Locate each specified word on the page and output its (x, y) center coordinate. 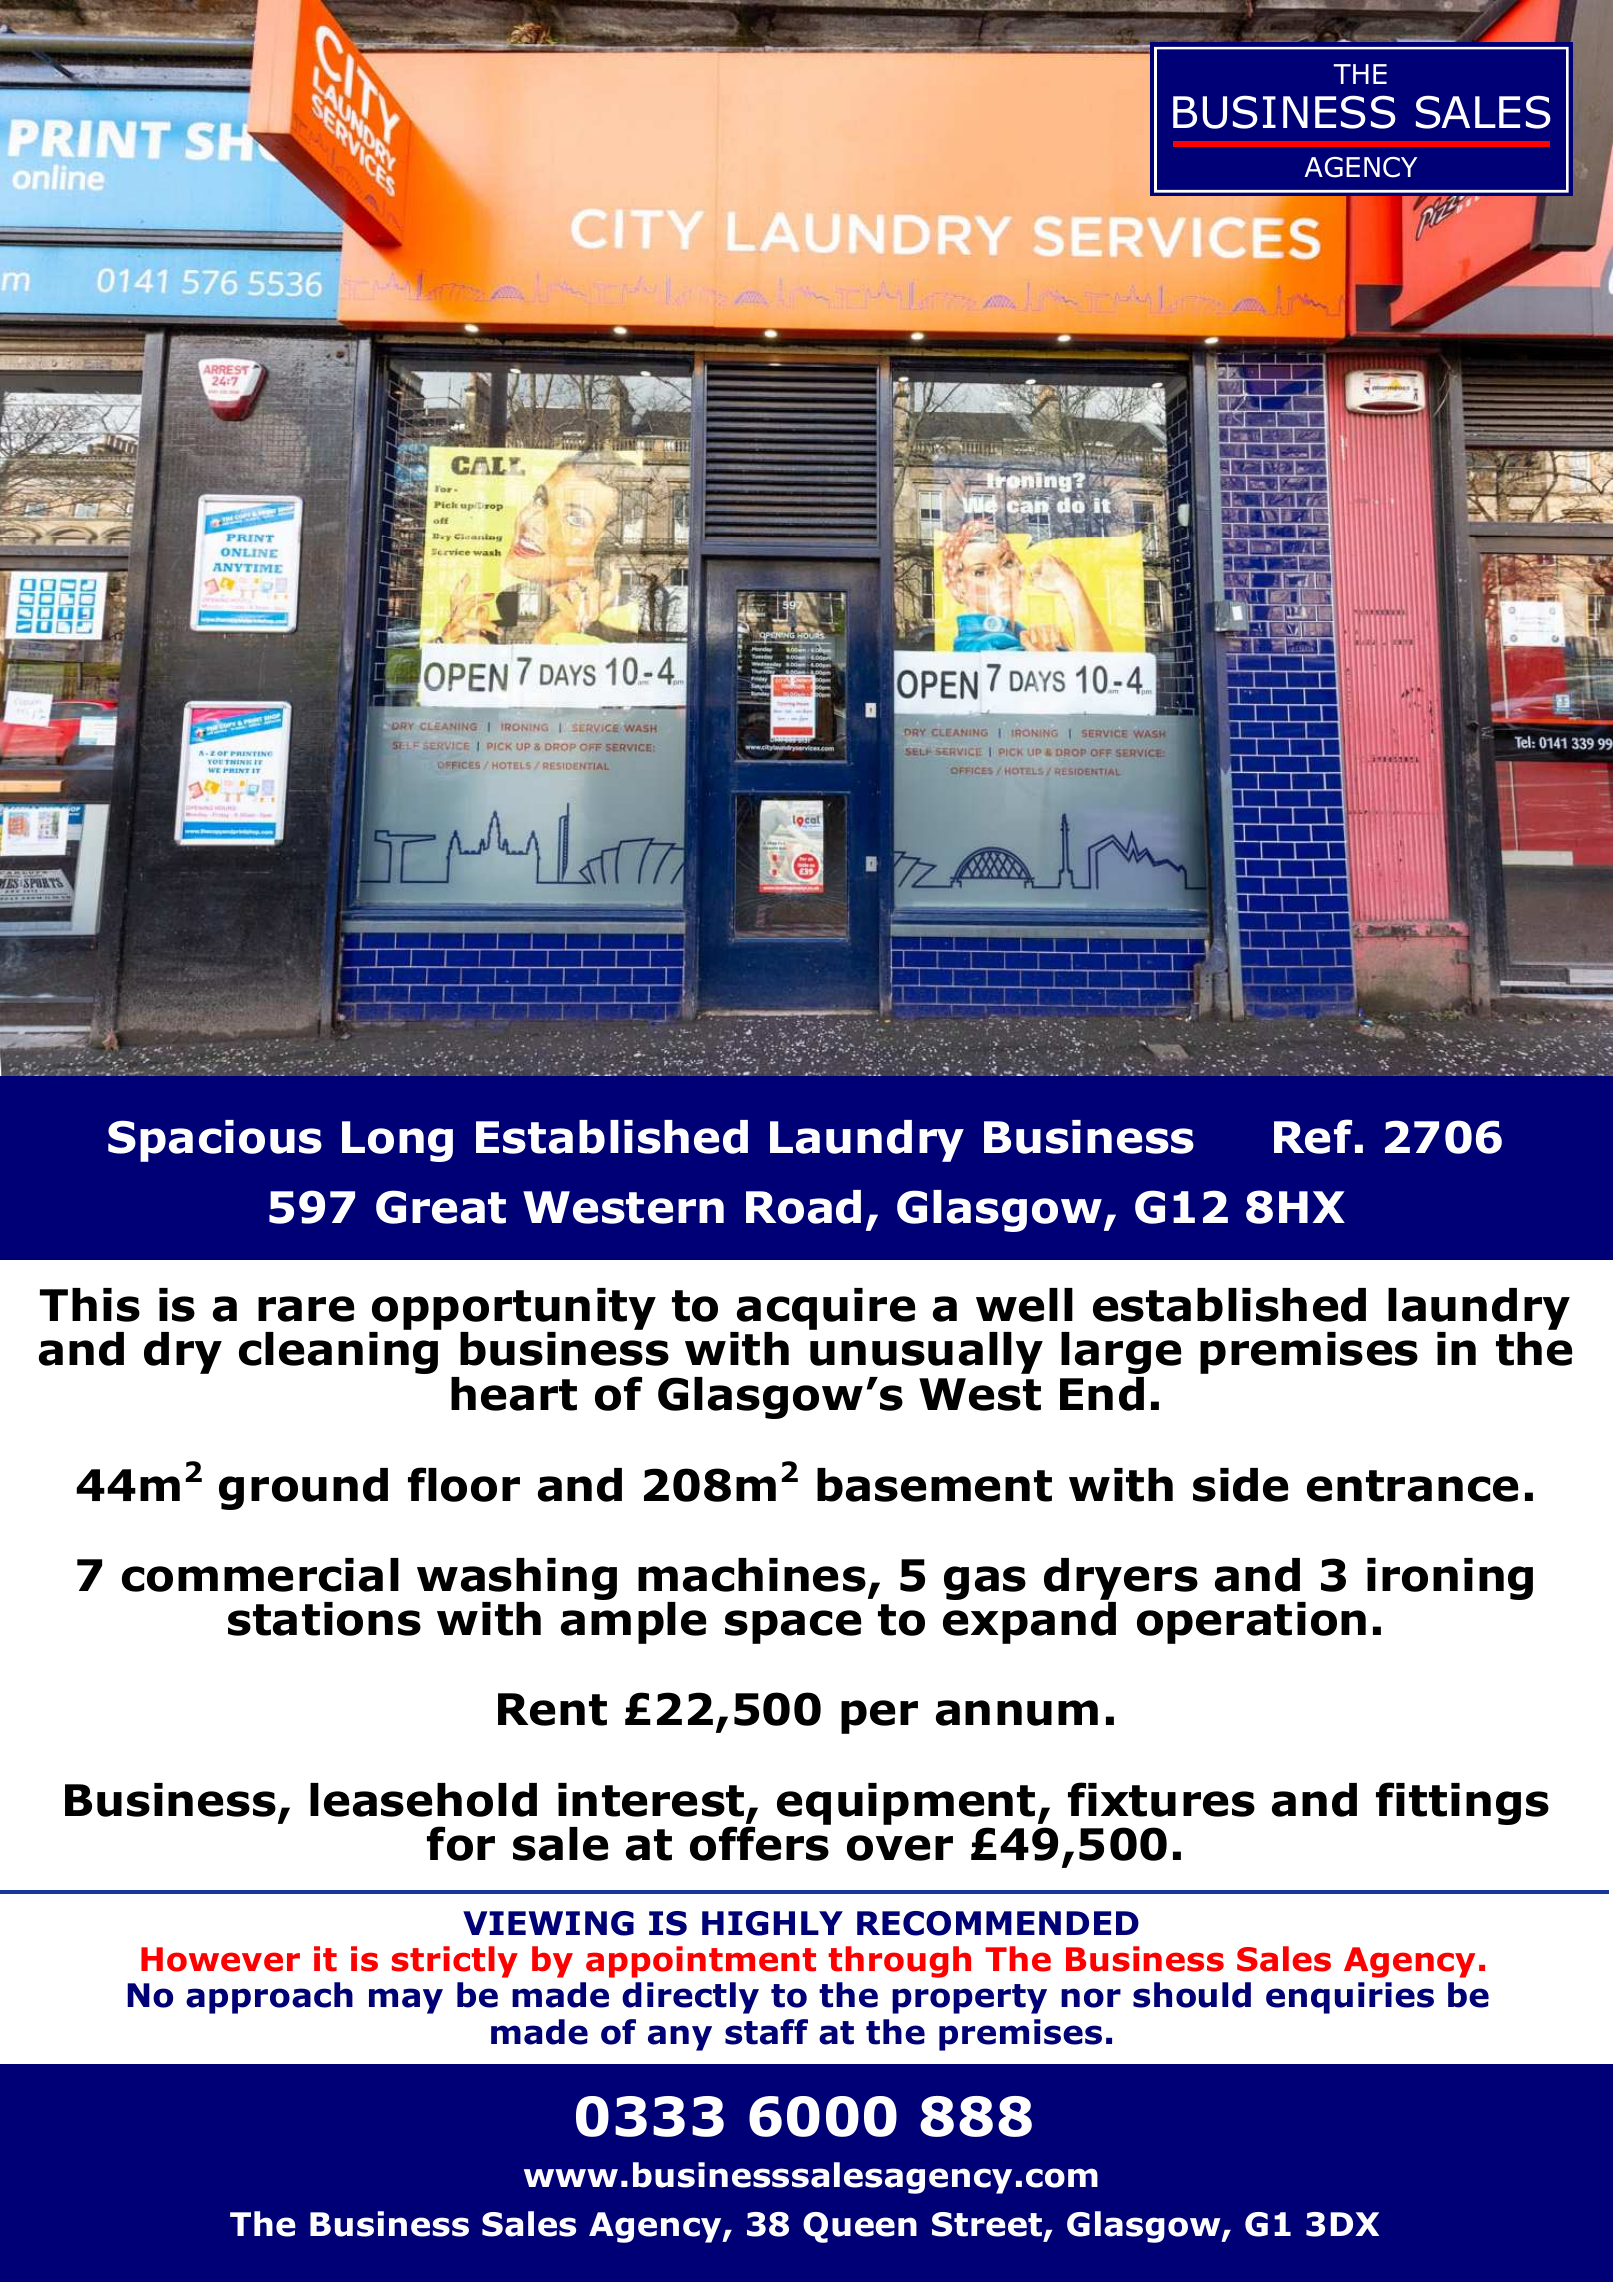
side (1240, 1485)
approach (269, 1998)
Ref (1313, 1136)
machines (752, 1575)
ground (303, 1489)
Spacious (215, 1141)
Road (803, 1207)
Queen (860, 2227)
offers (759, 1843)
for (461, 1843)
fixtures (1161, 1799)
